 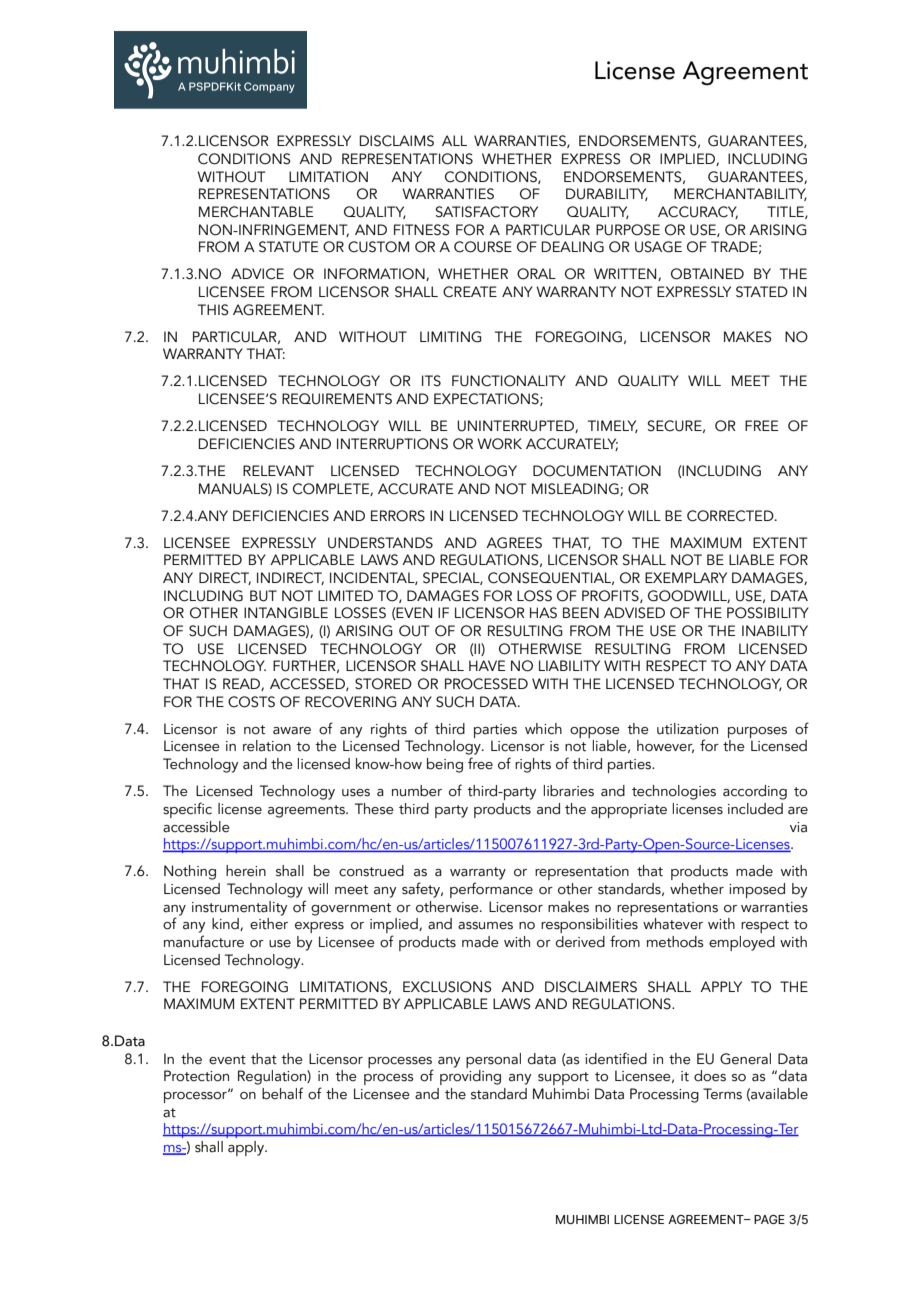 What do you see at coordinates (514, 543) in the screenshot?
I see `AGREES` at bounding box center [514, 543].
